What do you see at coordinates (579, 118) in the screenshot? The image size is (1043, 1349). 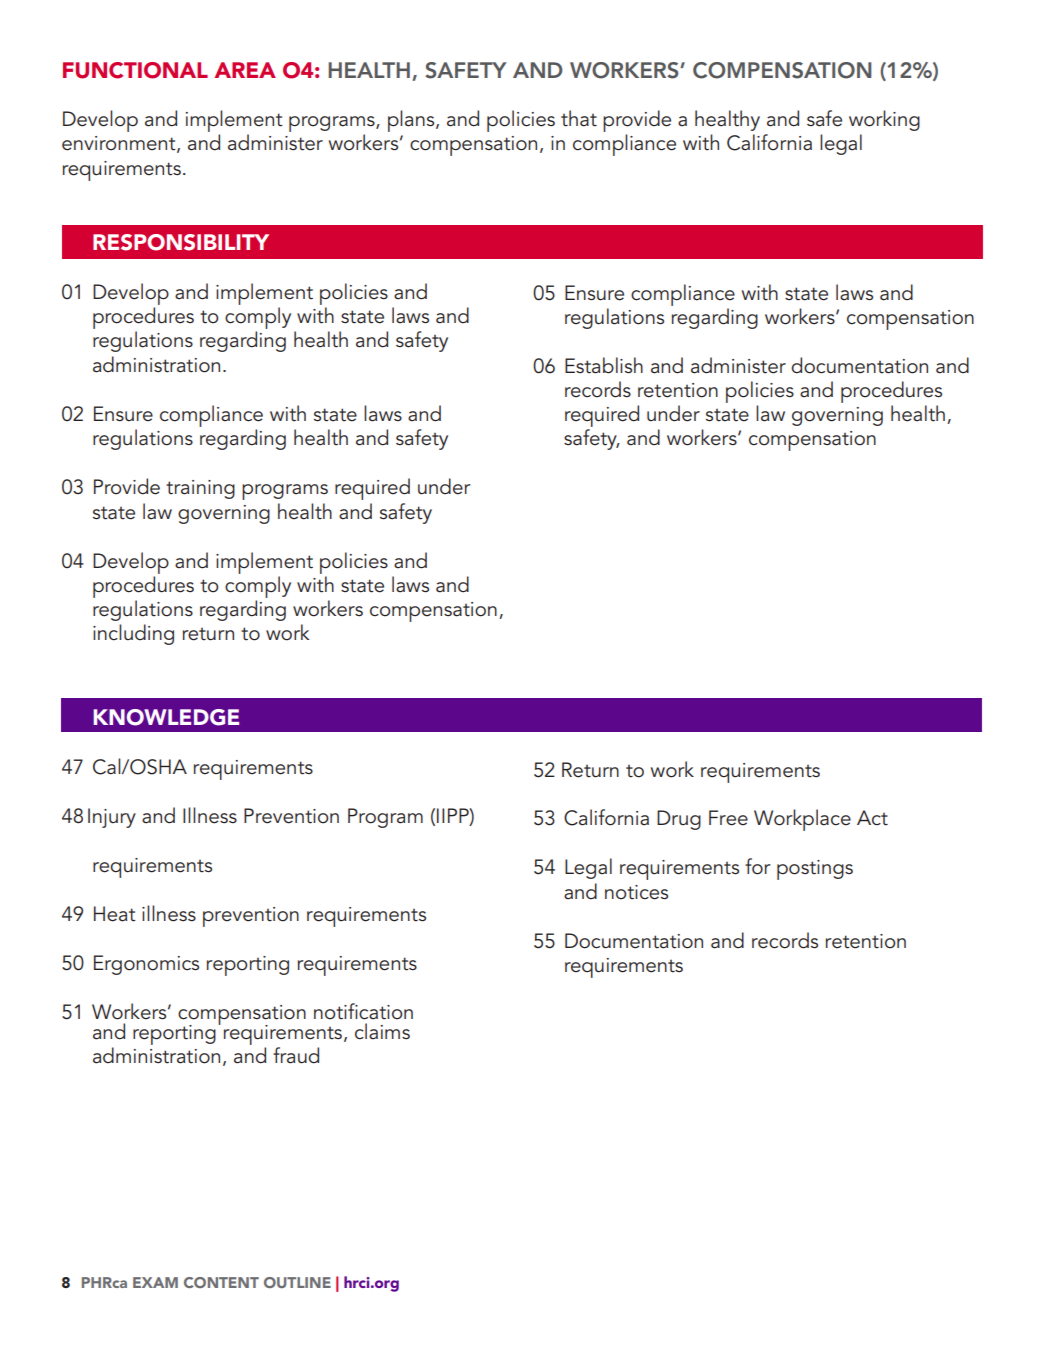 I see `that` at bounding box center [579, 118].
